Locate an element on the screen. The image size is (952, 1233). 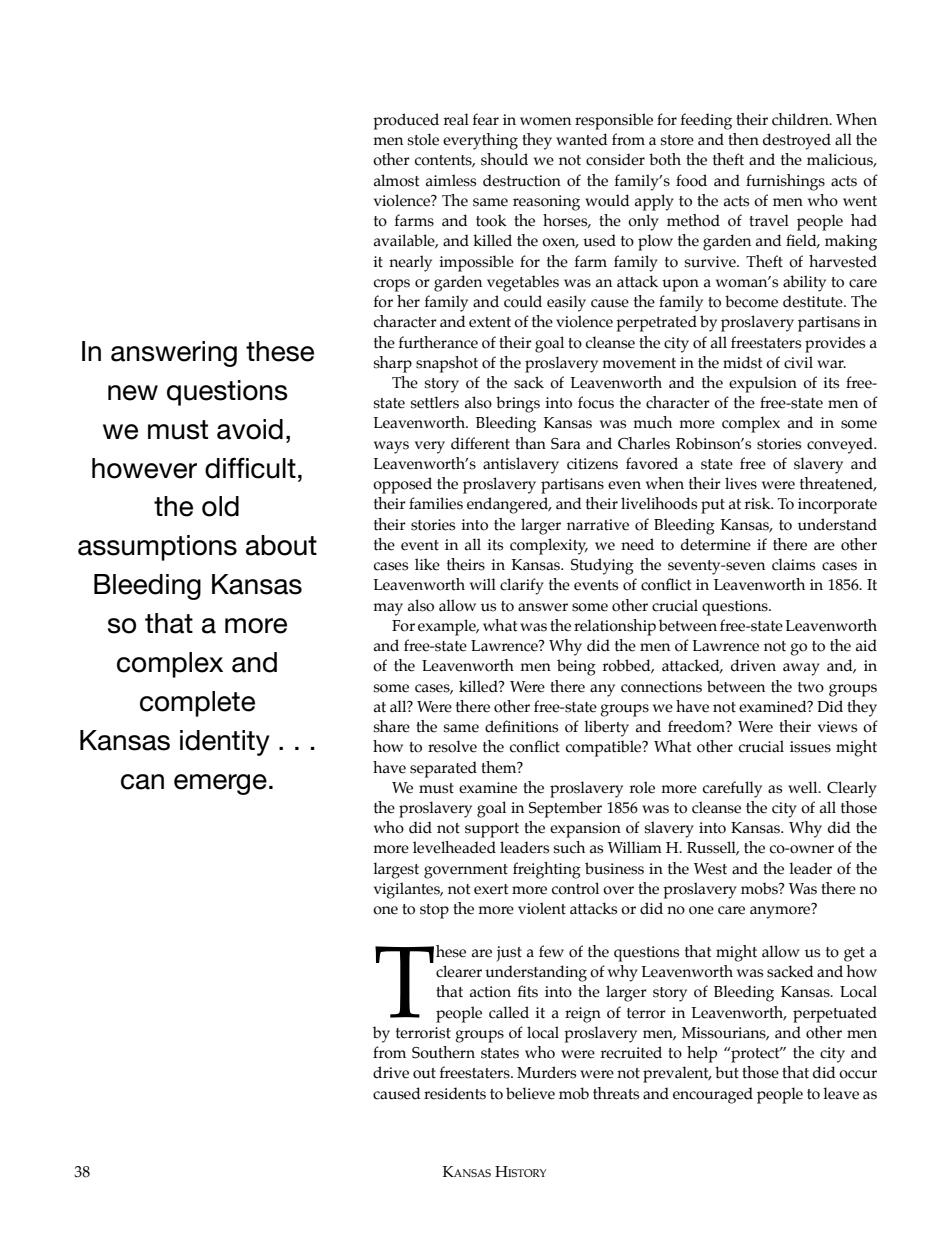
identity is located at coordinates (225, 743).
